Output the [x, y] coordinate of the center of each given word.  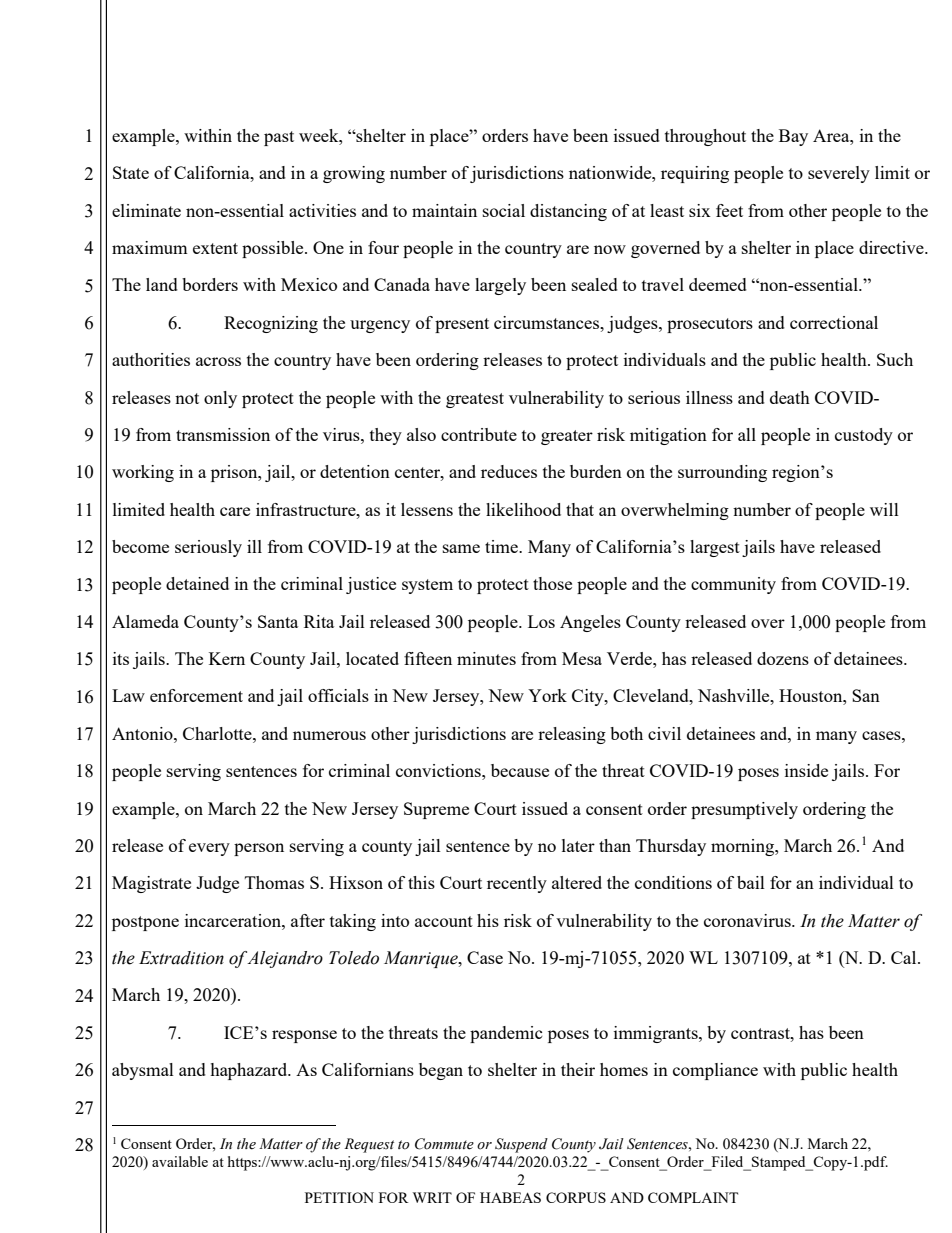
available [180, 1161]
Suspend [521, 1145]
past [279, 138]
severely [839, 174]
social [504, 210]
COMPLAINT [693, 1197]
